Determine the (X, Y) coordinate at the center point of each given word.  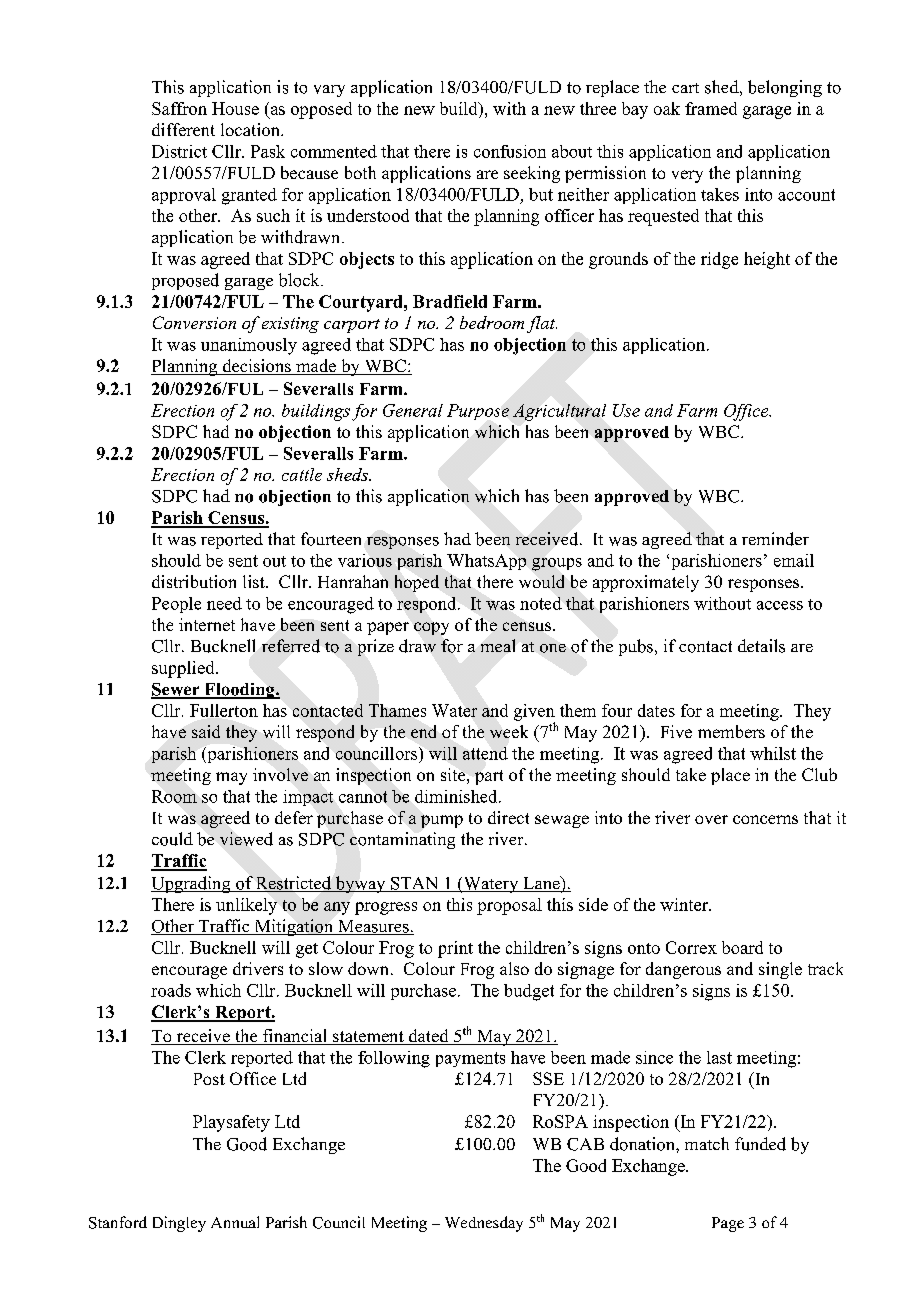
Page (728, 1224)
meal (498, 645)
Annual (235, 1222)
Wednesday (484, 1224)
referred (291, 646)
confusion (510, 151)
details (761, 646)
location (251, 129)
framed (711, 108)
